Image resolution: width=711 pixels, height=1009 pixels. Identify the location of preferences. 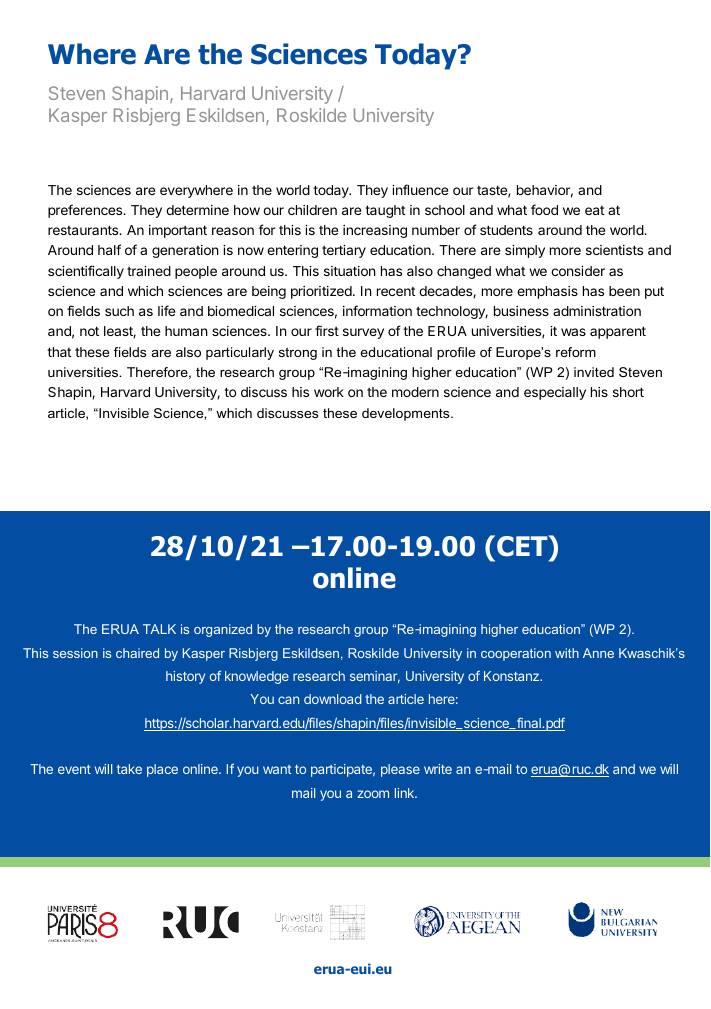
(86, 211).
